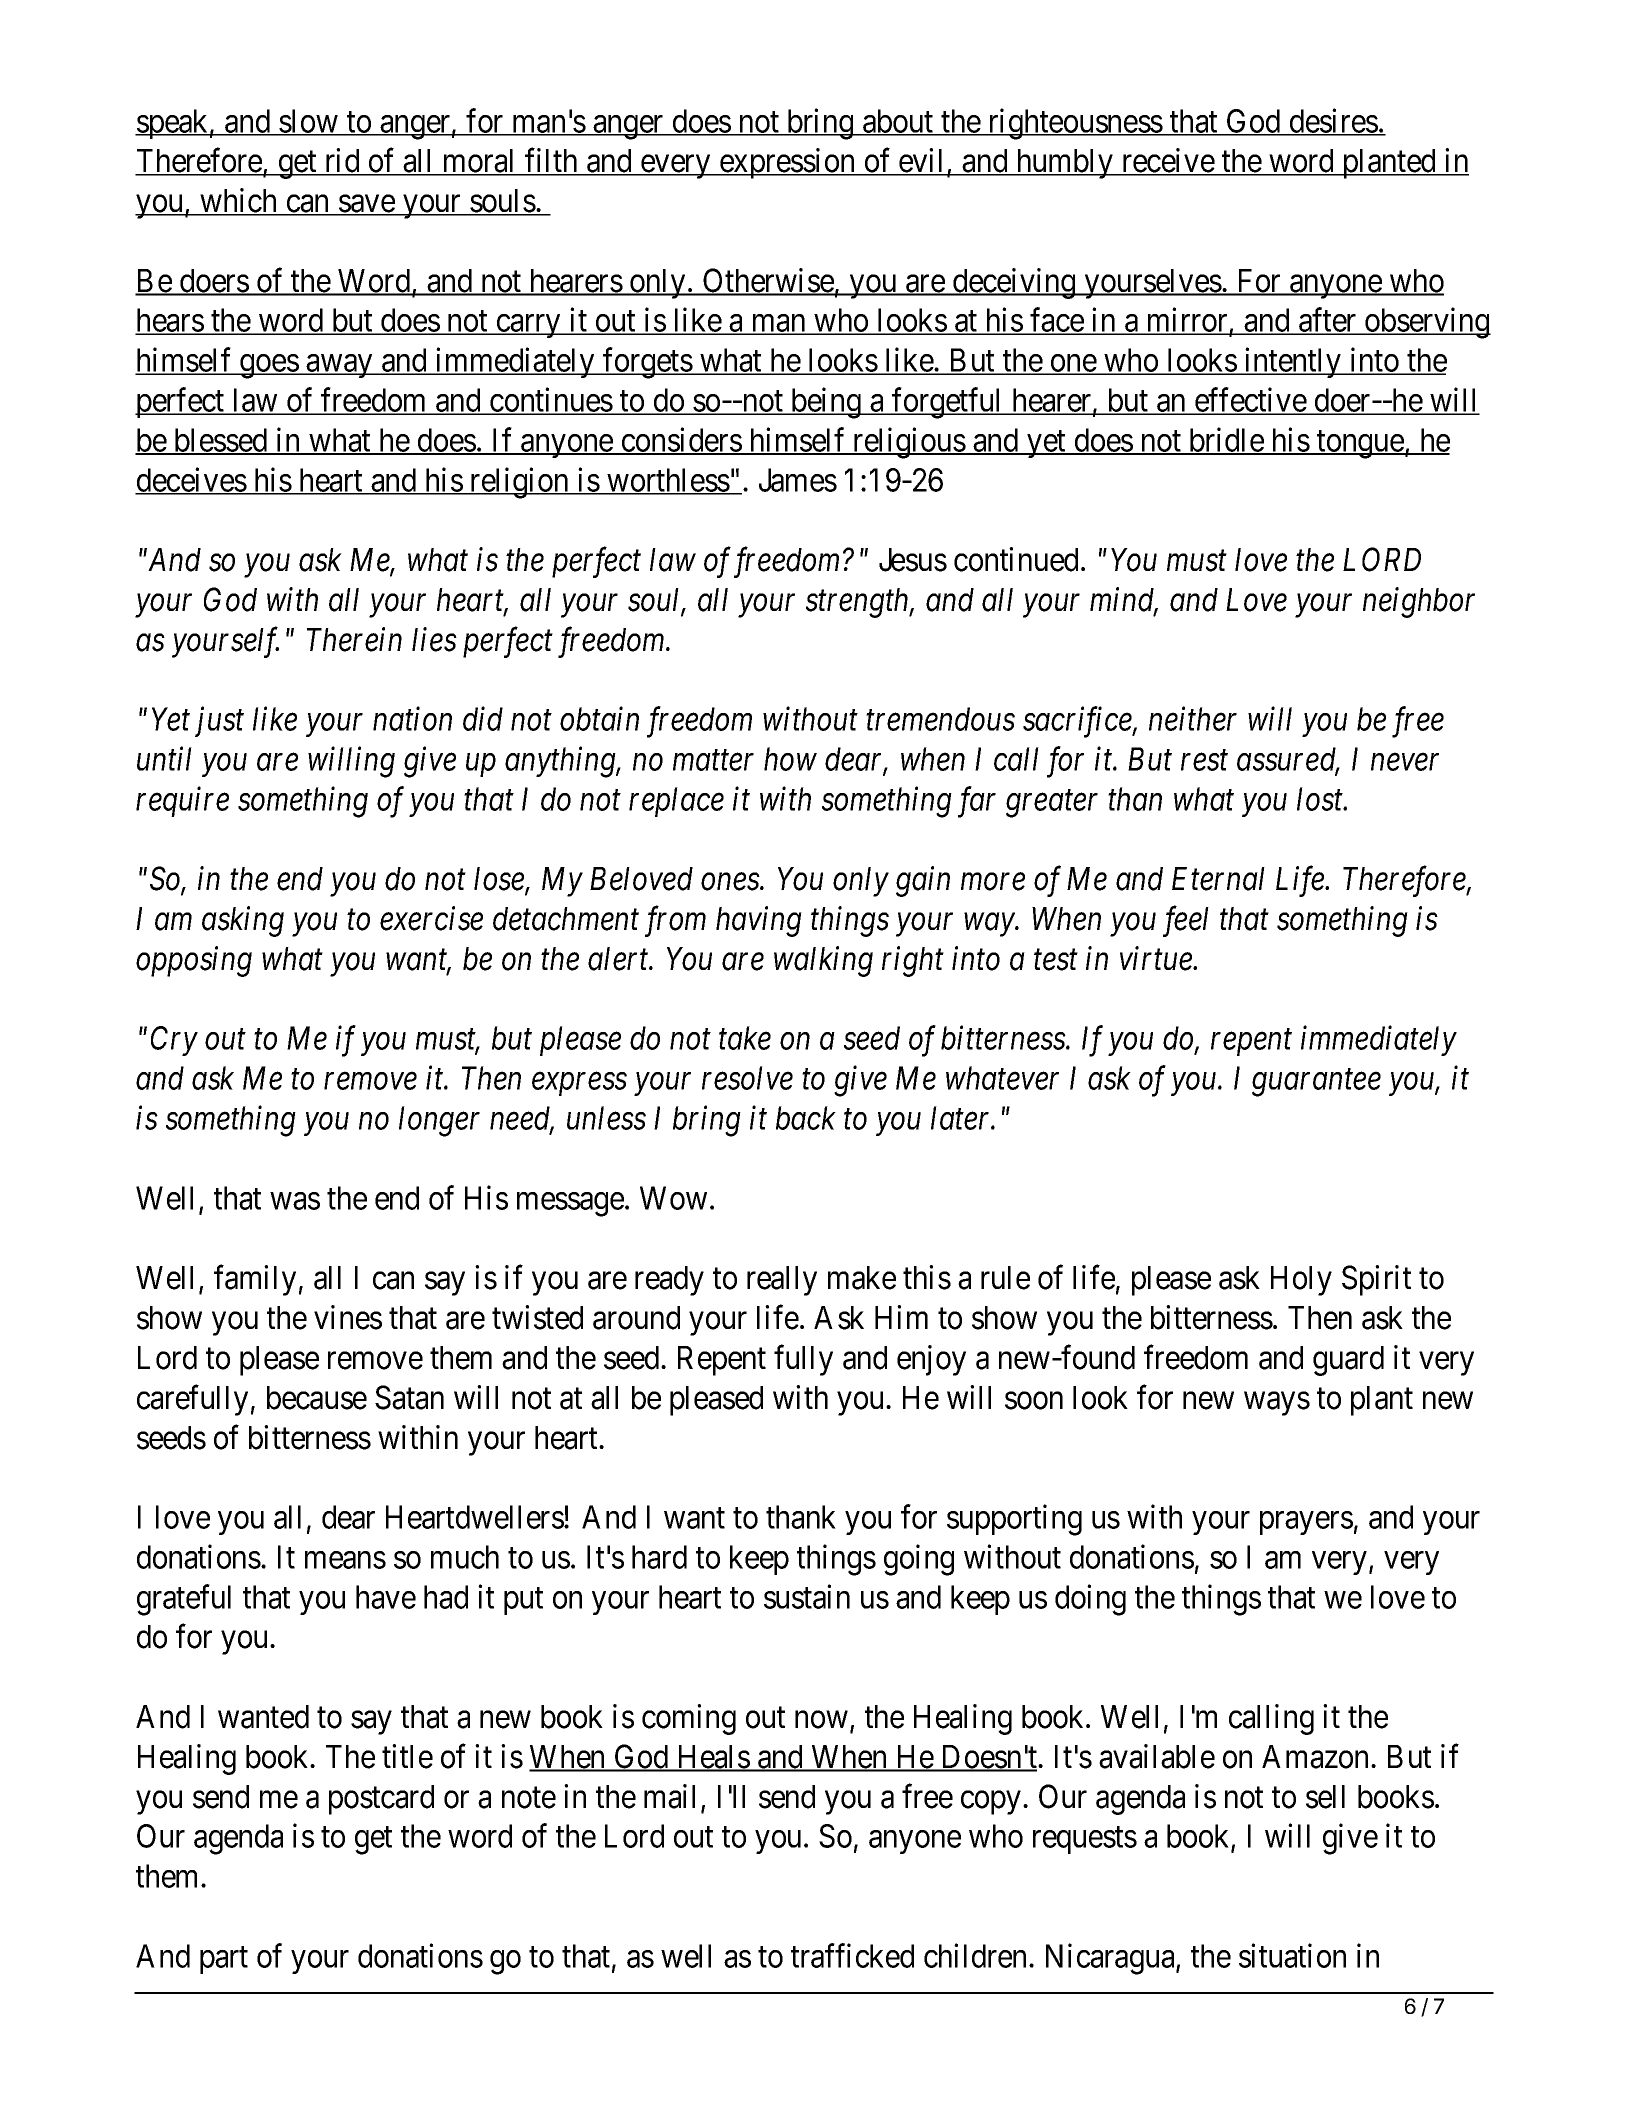 Image resolution: width=1628 pixels, height=2106 pixels. What do you see at coordinates (898, 122) in the screenshot?
I see `about` at bounding box center [898, 122].
